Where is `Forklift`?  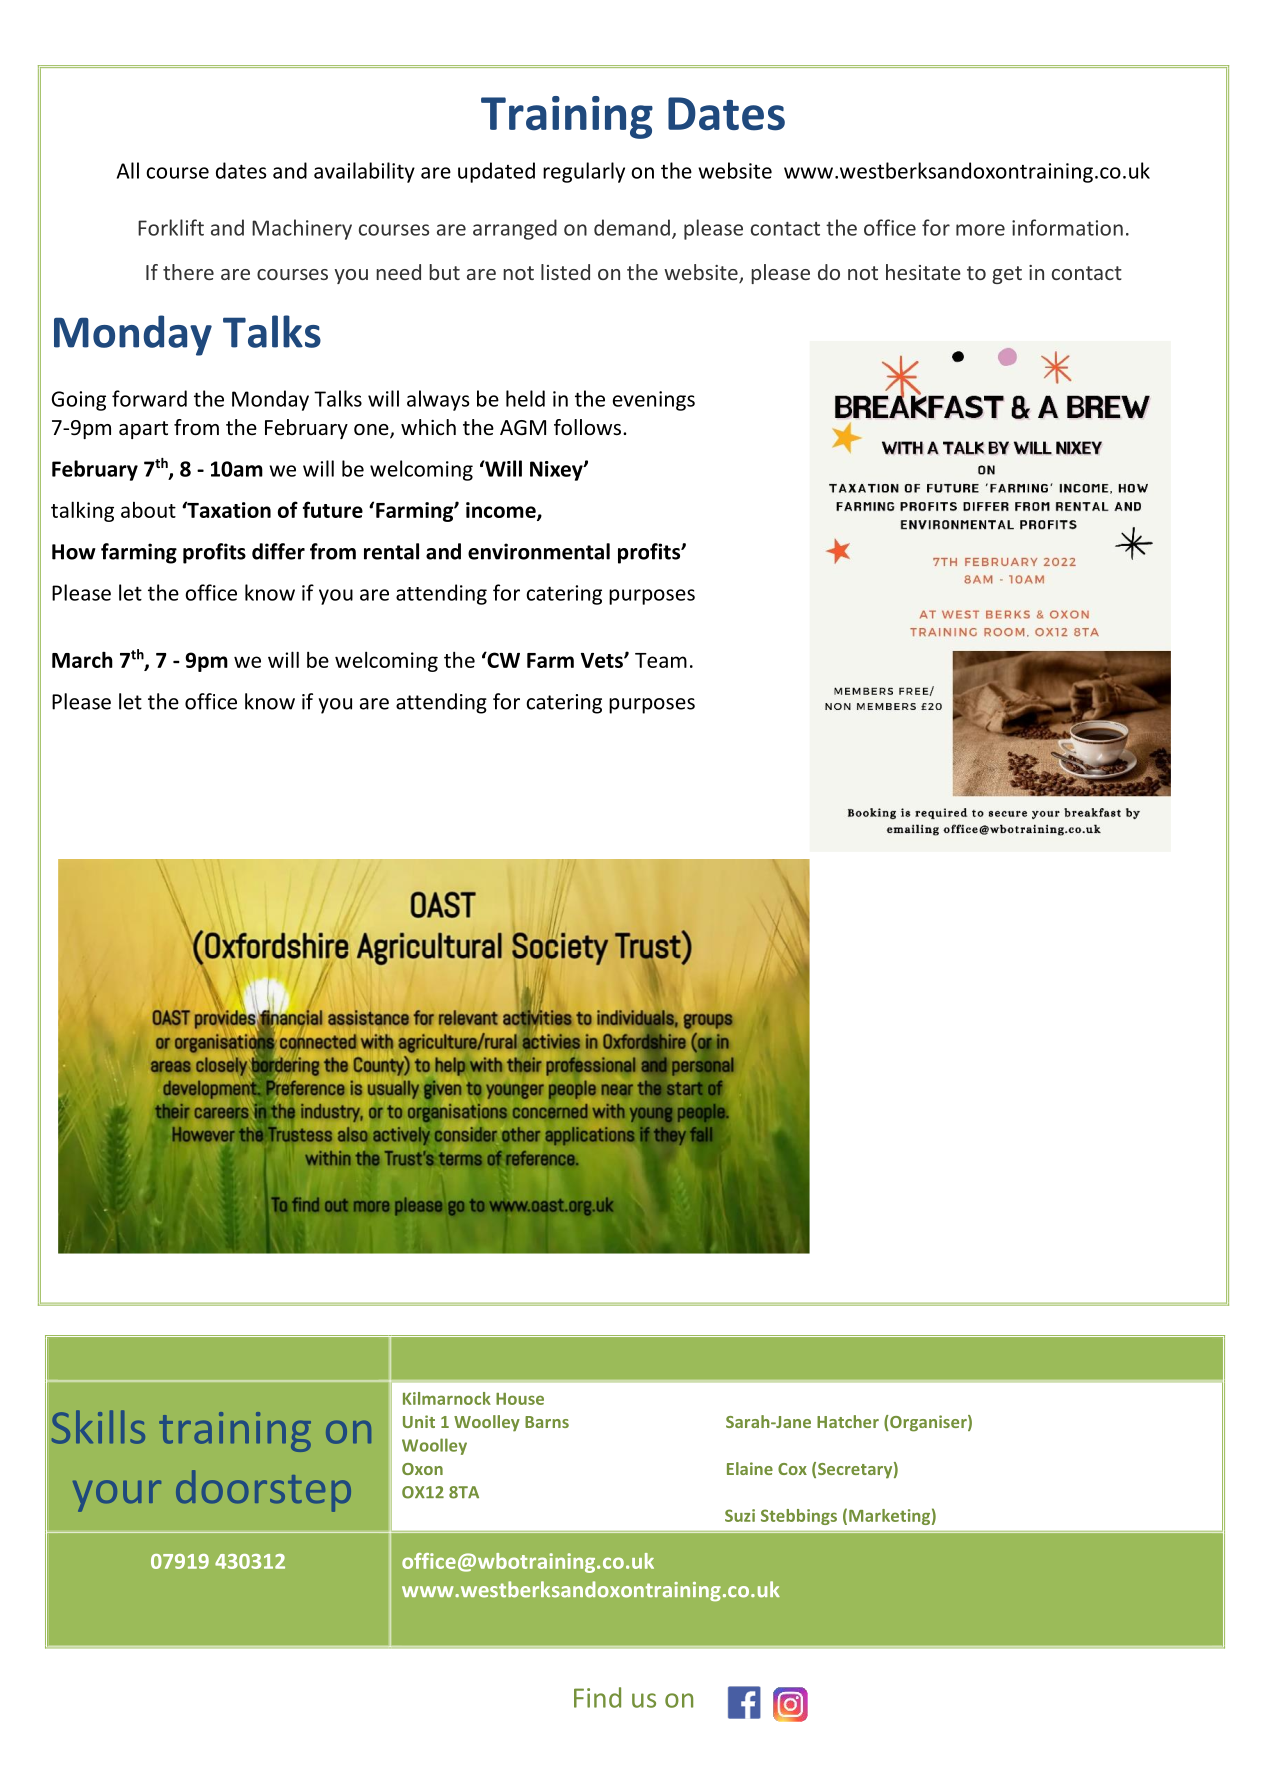
Forklift is located at coordinates (171, 227).
